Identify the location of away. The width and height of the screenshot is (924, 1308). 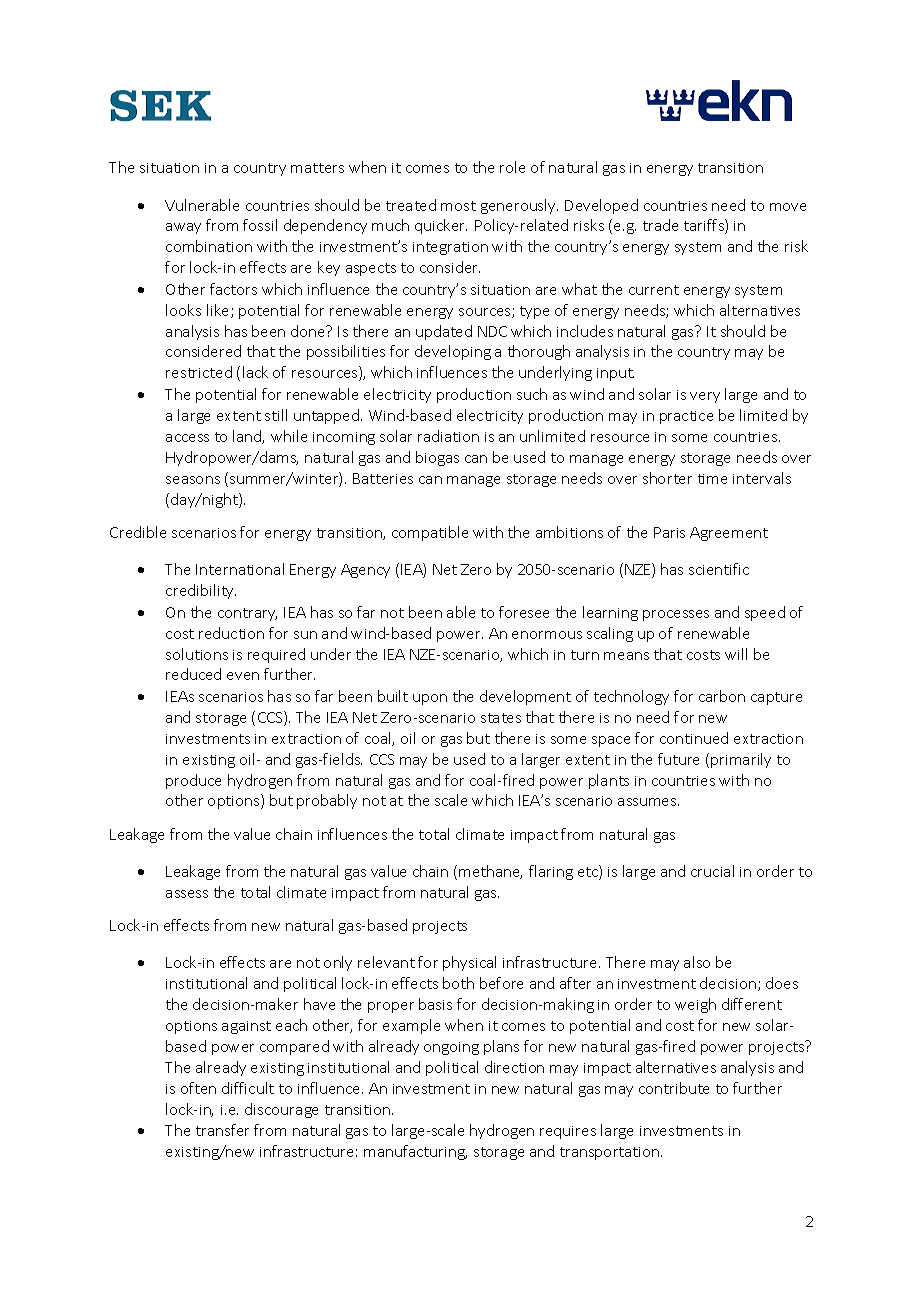
(183, 228).
